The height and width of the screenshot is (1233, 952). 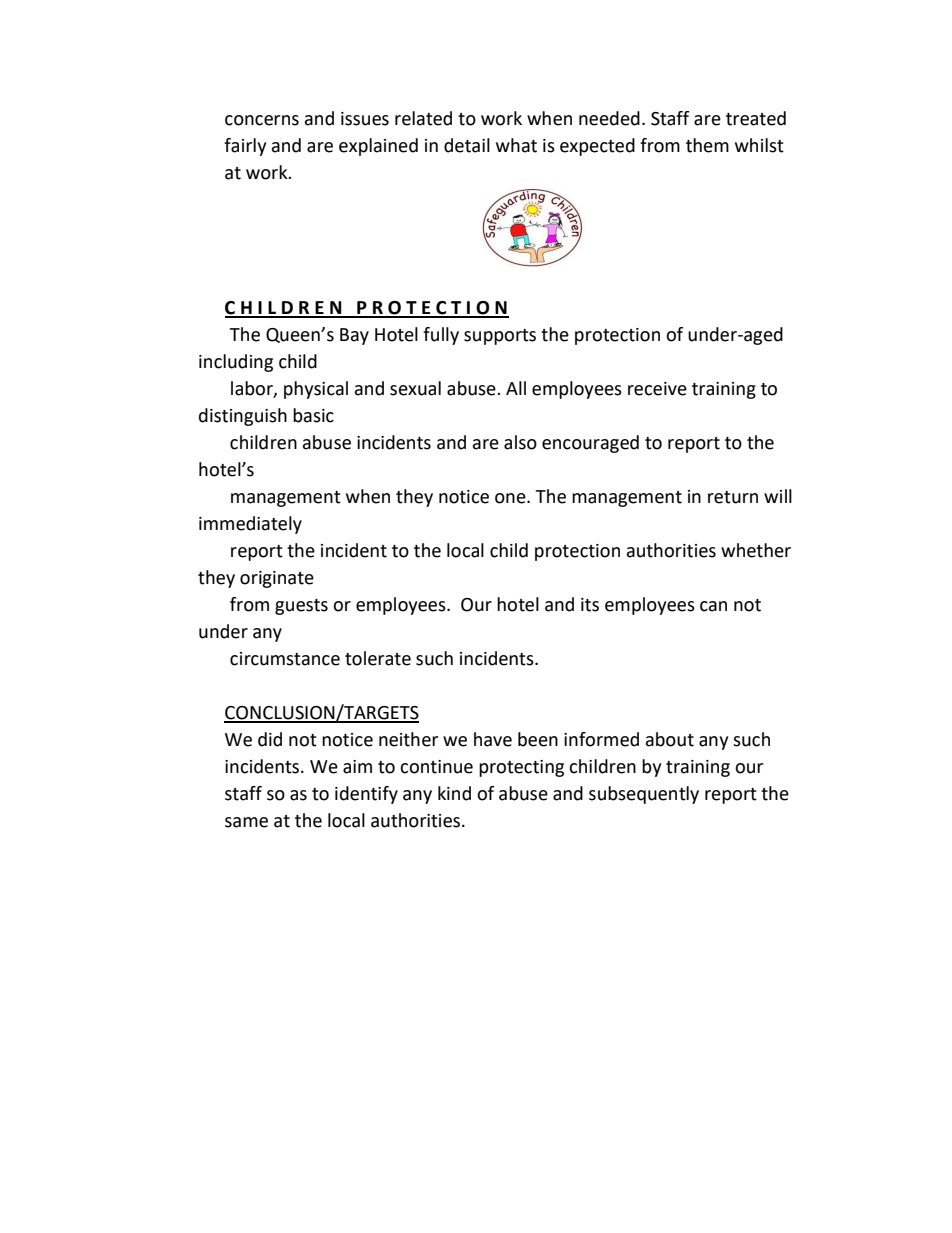 What do you see at coordinates (500, 337) in the screenshot?
I see `supports` at bounding box center [500, 337].
